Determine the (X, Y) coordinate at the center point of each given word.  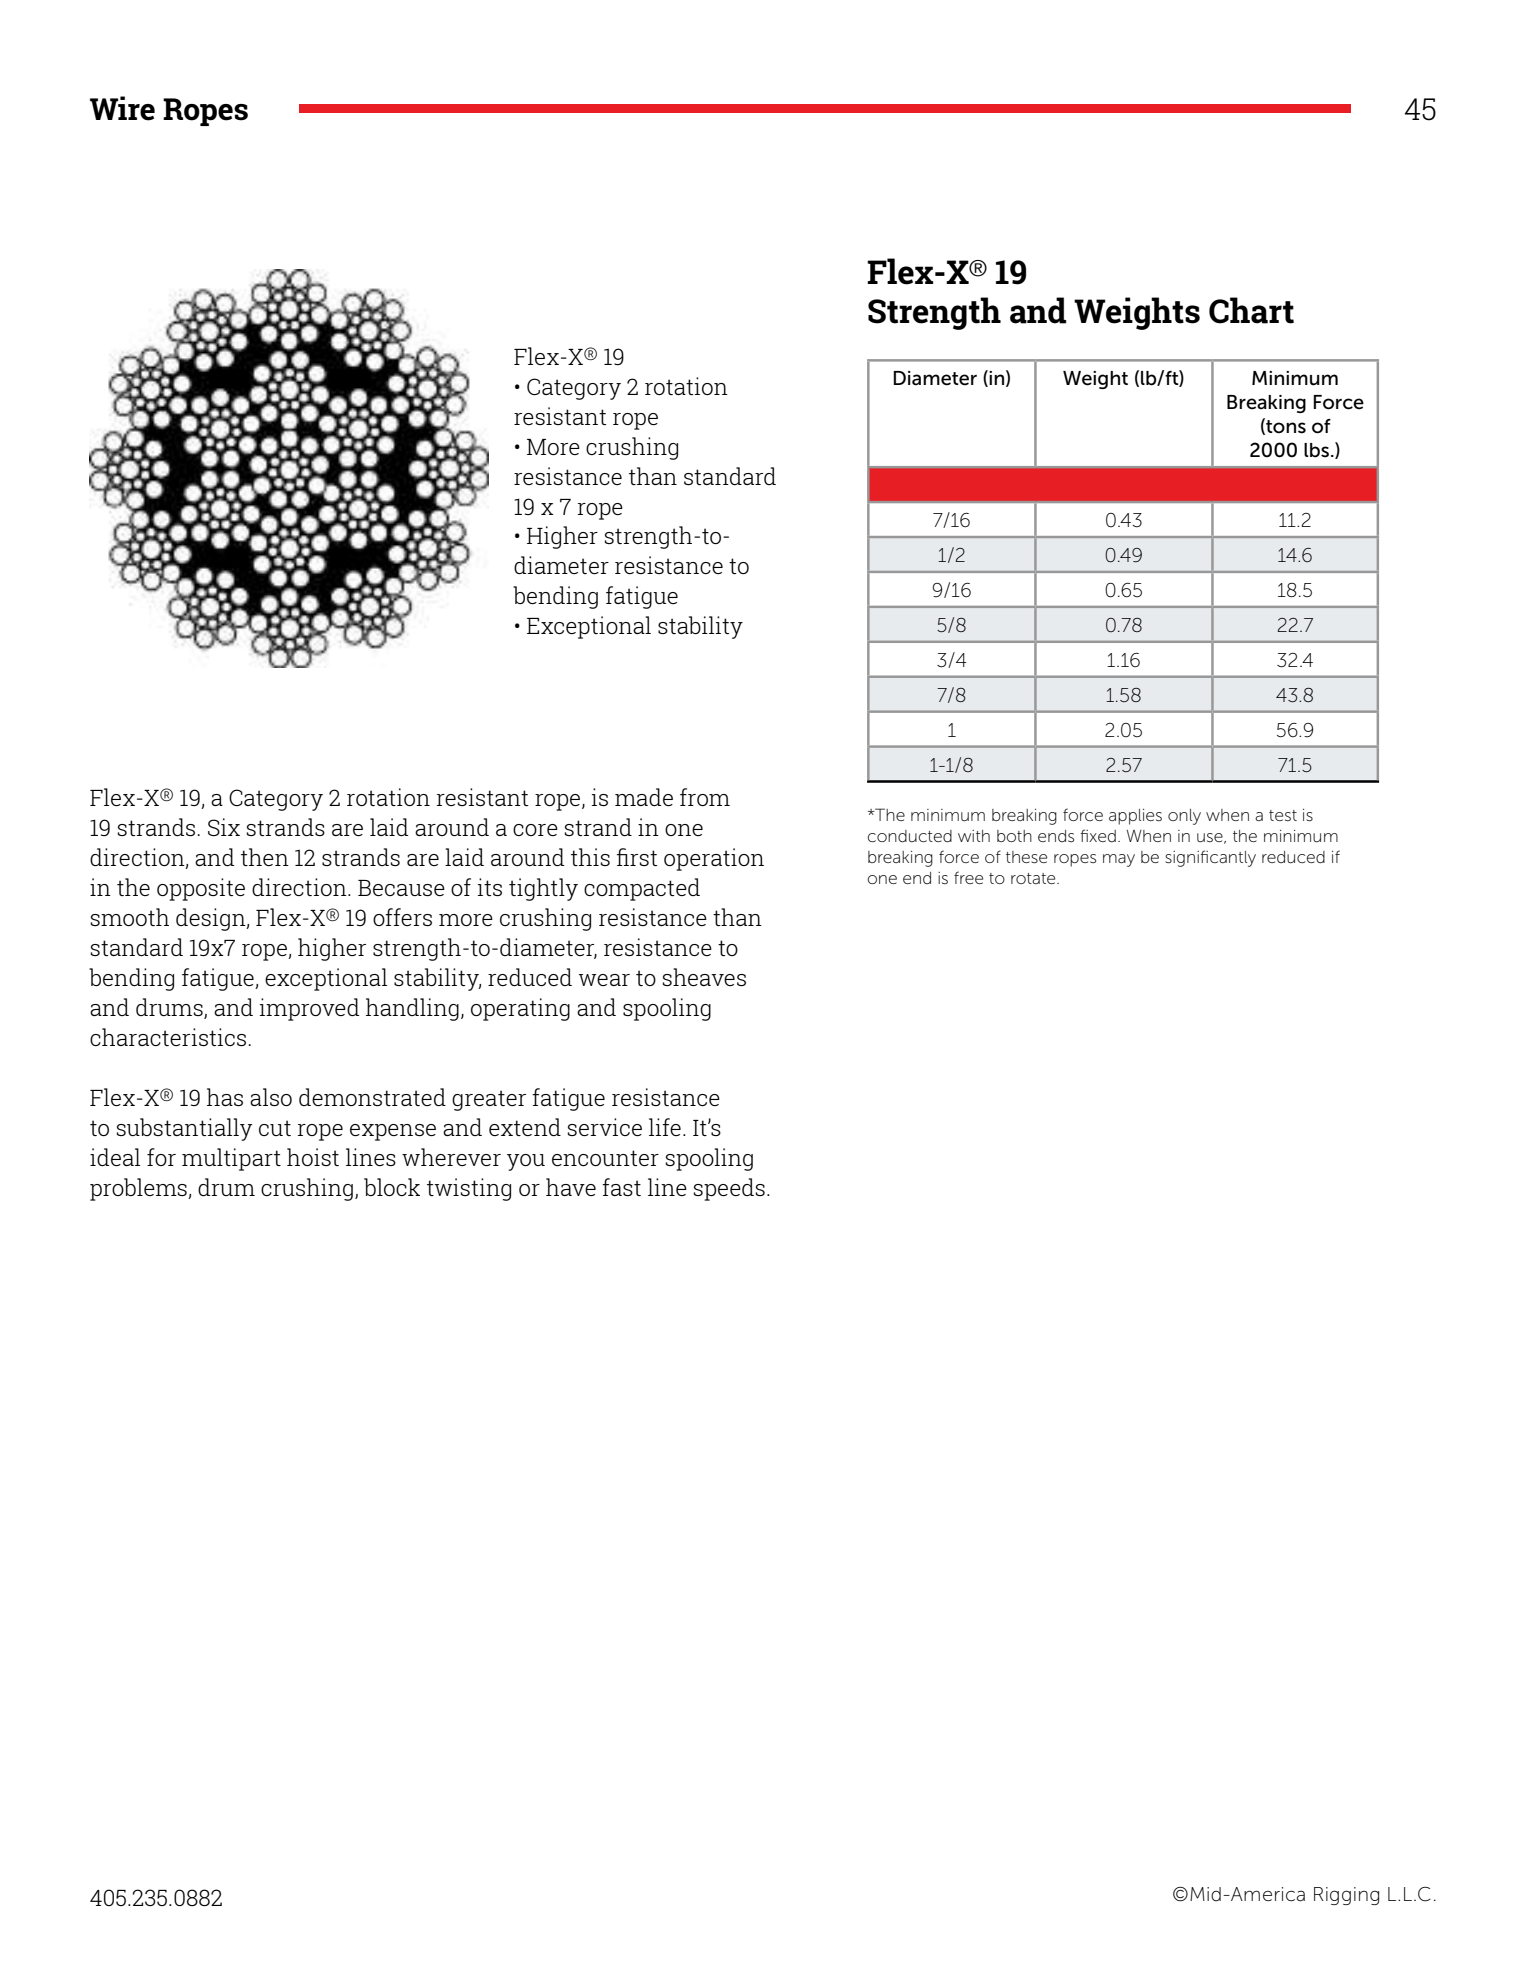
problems (139, 1189)
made (644, 797)
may (1119, 860)
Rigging (1346, 1896)
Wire (122, 108)
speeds (729, 1189)
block (392, 1187)
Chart (1251, 310)
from (705, 797)
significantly (1210, 858)
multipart (231, 1159)
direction (300, 887)
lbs (1316, 450)
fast (621, 1187)
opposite (201, 889)
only (1184, 817)
